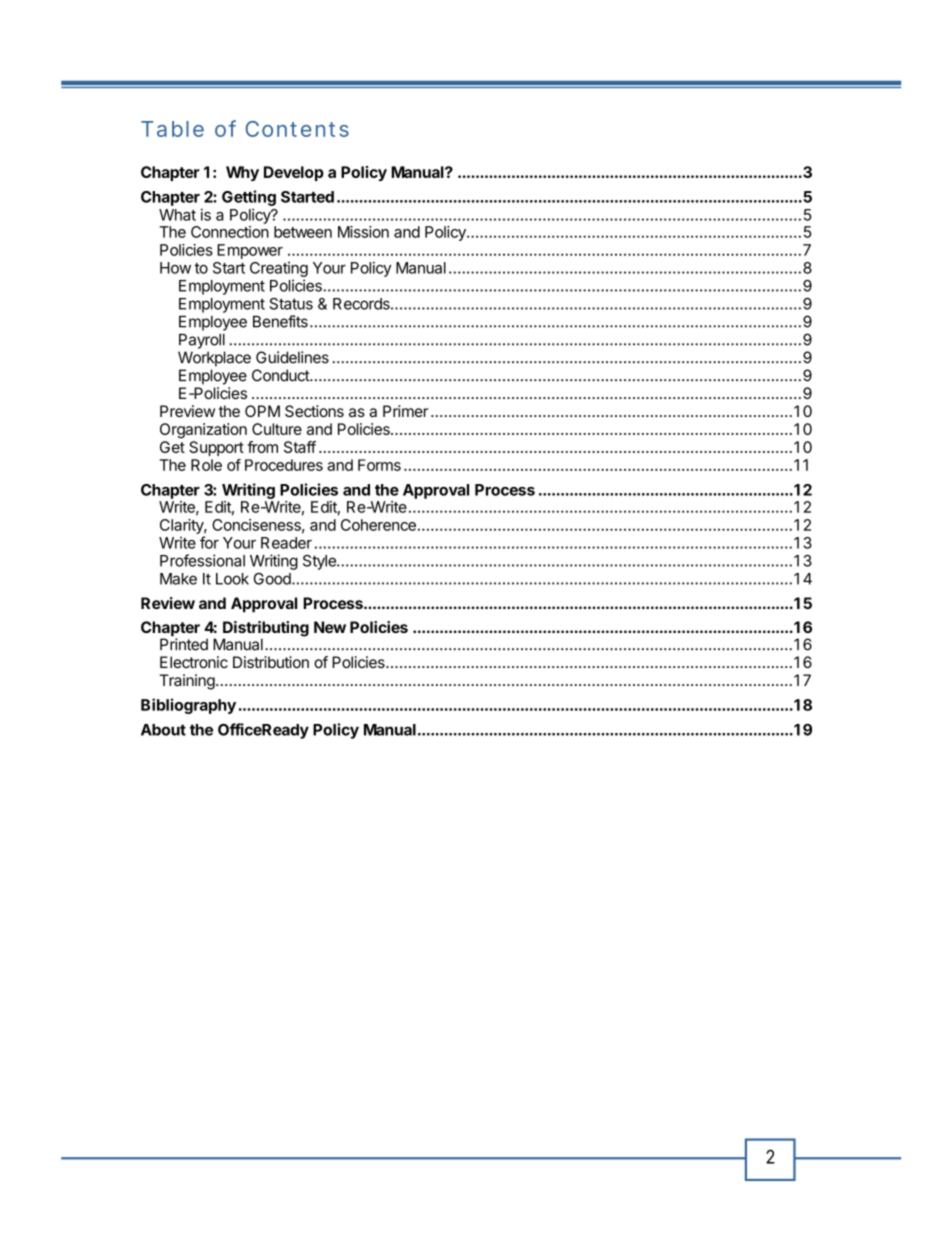  I want to click on Look, so click(232, 579).
